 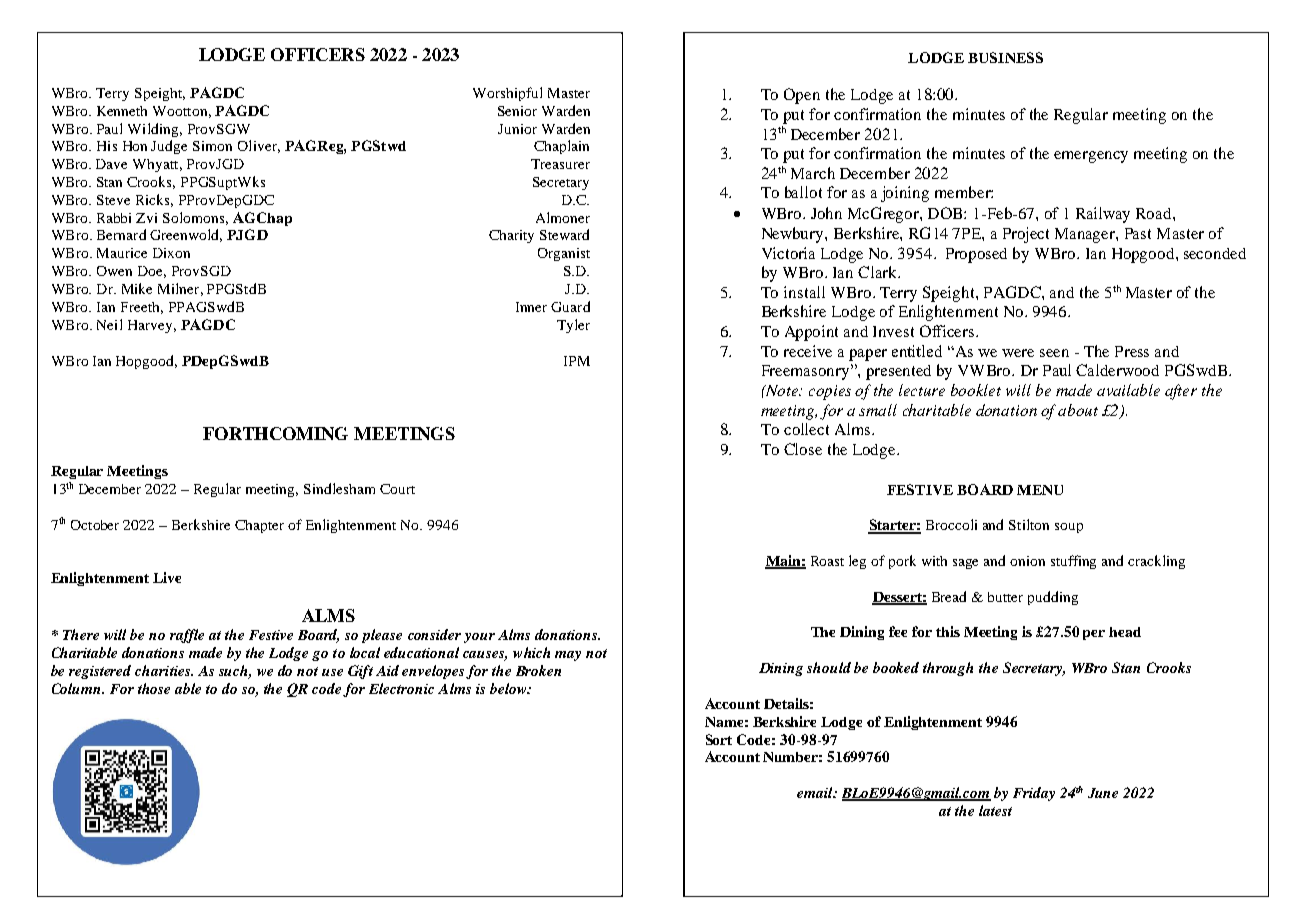 What do you see at coordinates (1078, 410) in the screenshot?
I see `about` at bounding box center [1078, 410].
